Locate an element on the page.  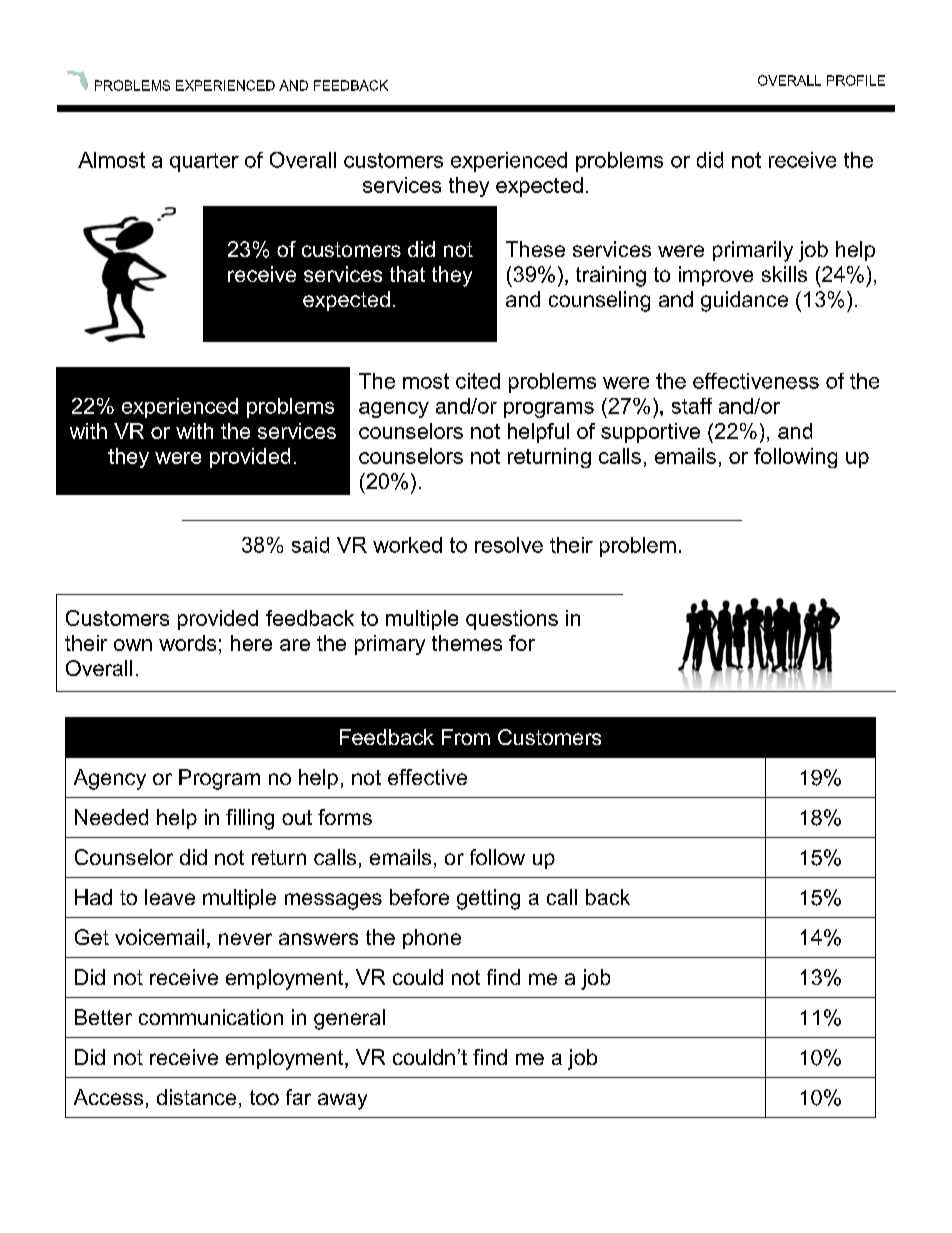
quarter is located at coordinates (204, 162).
